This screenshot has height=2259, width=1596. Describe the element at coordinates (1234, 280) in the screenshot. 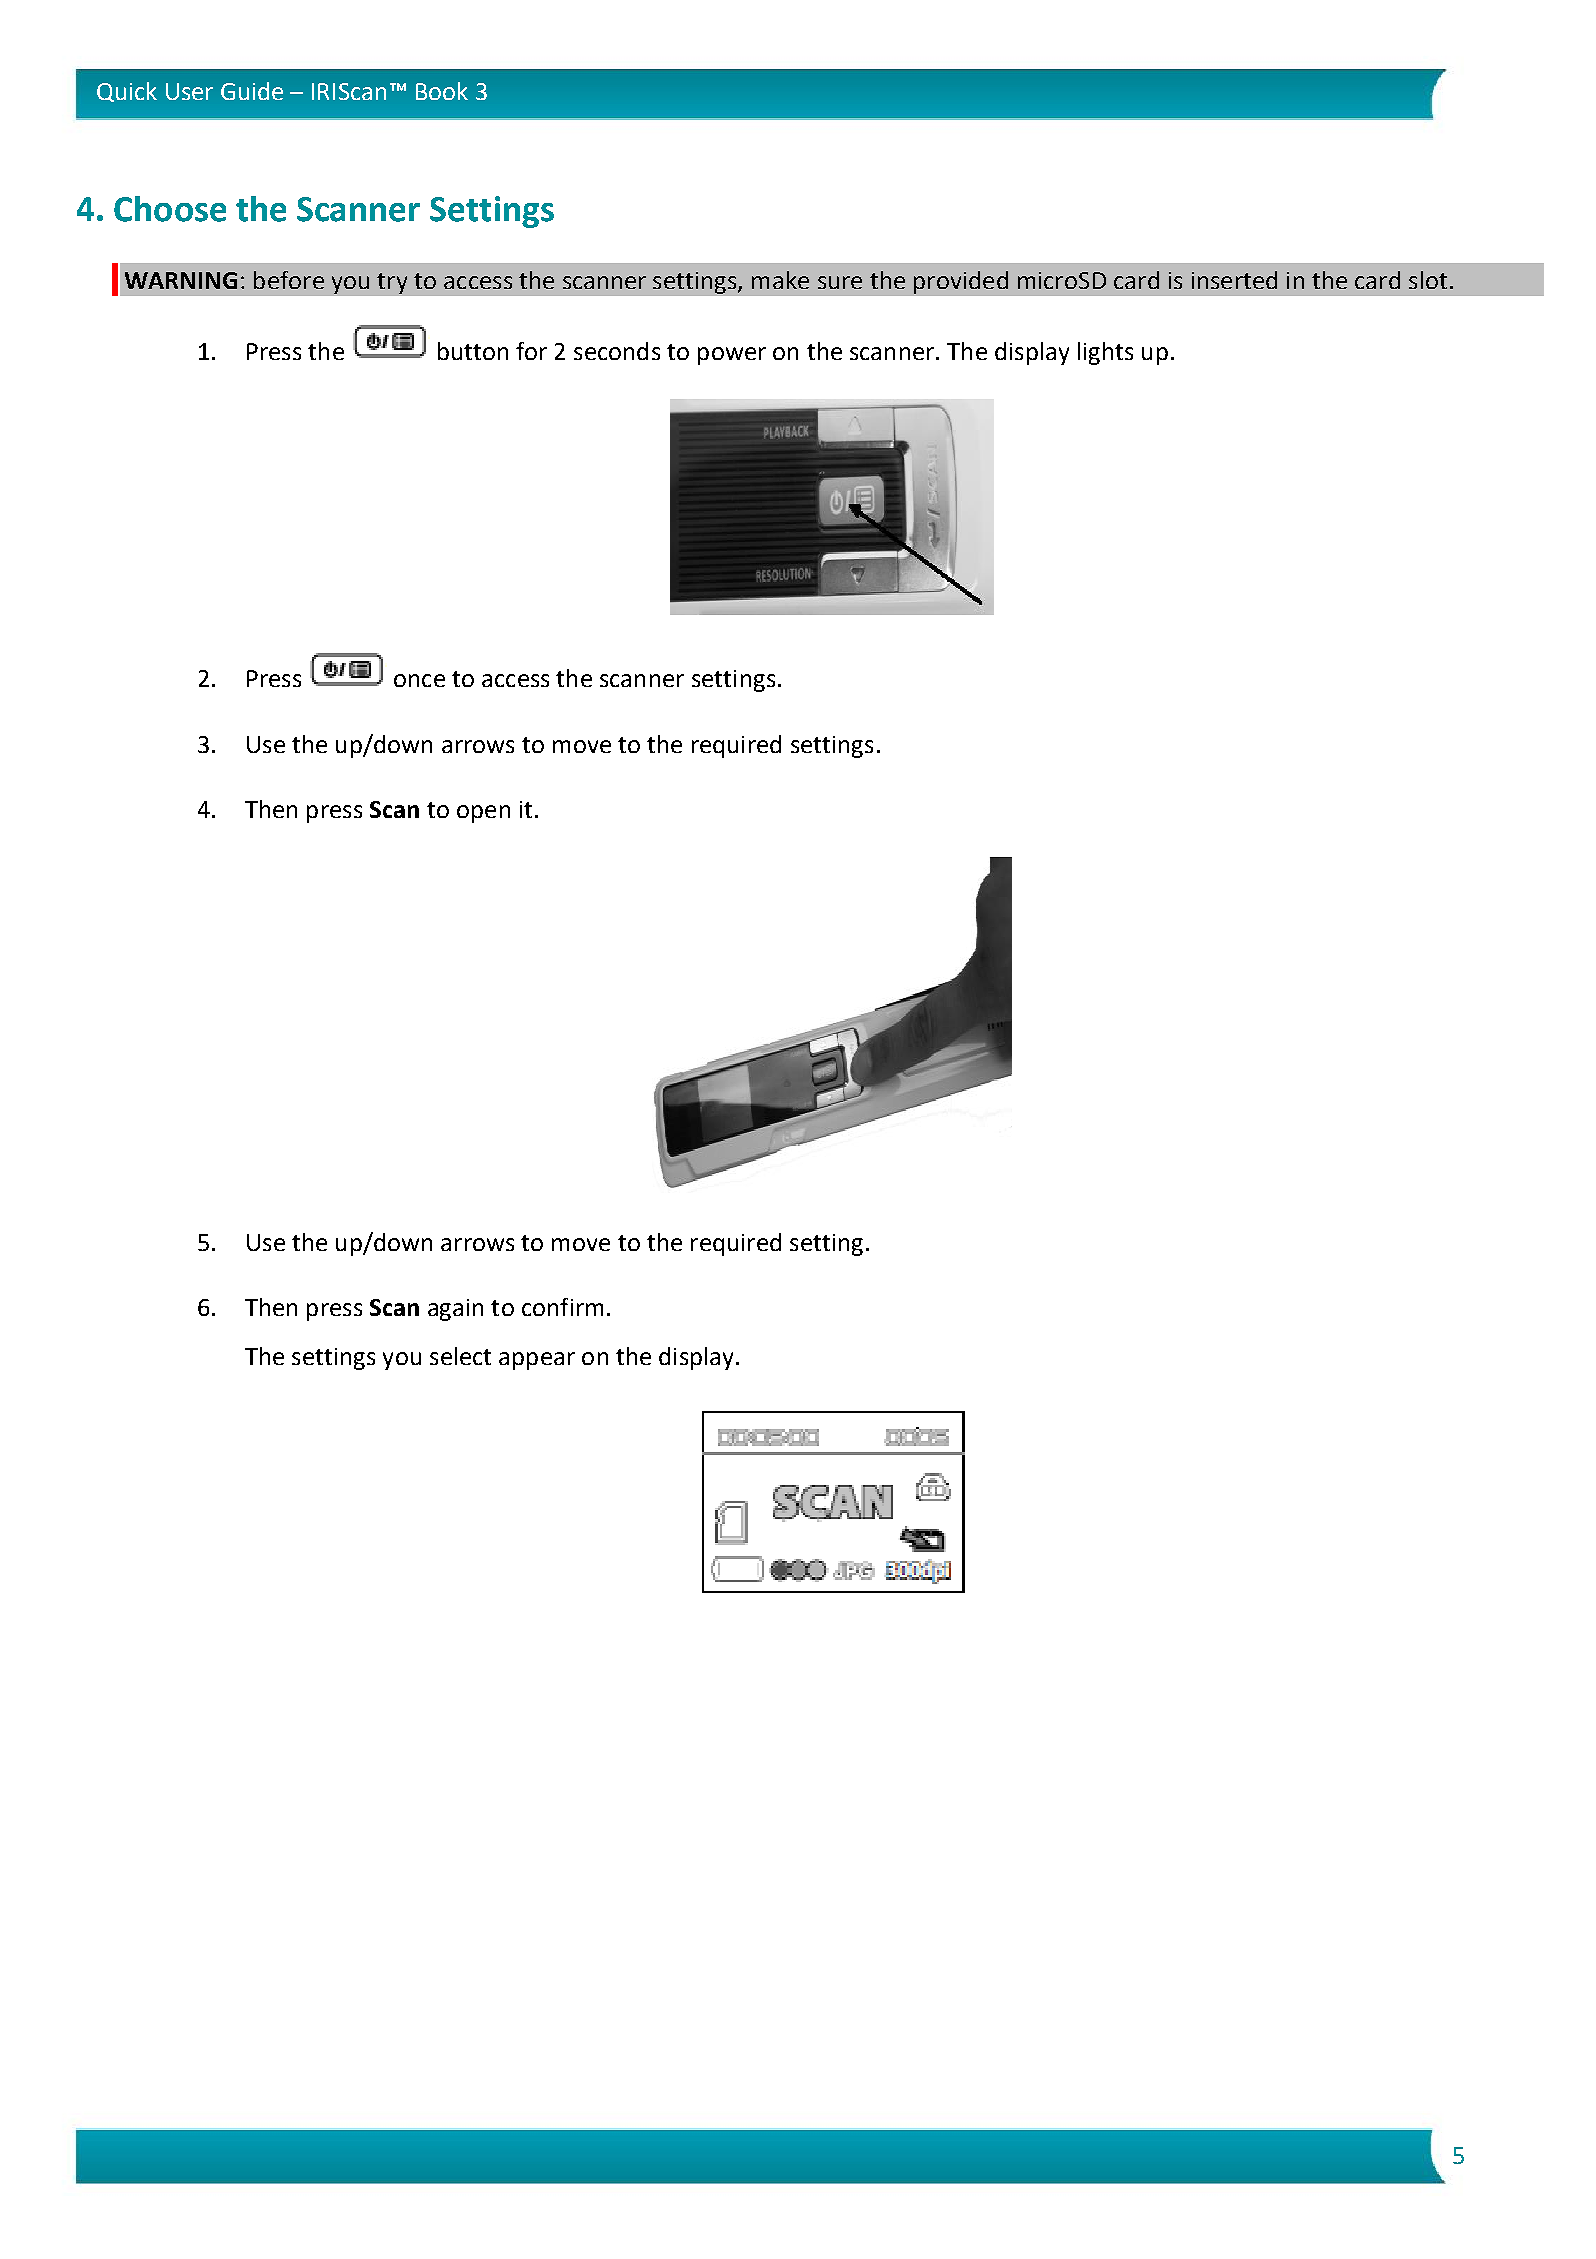

I see `inserted` at that location.
